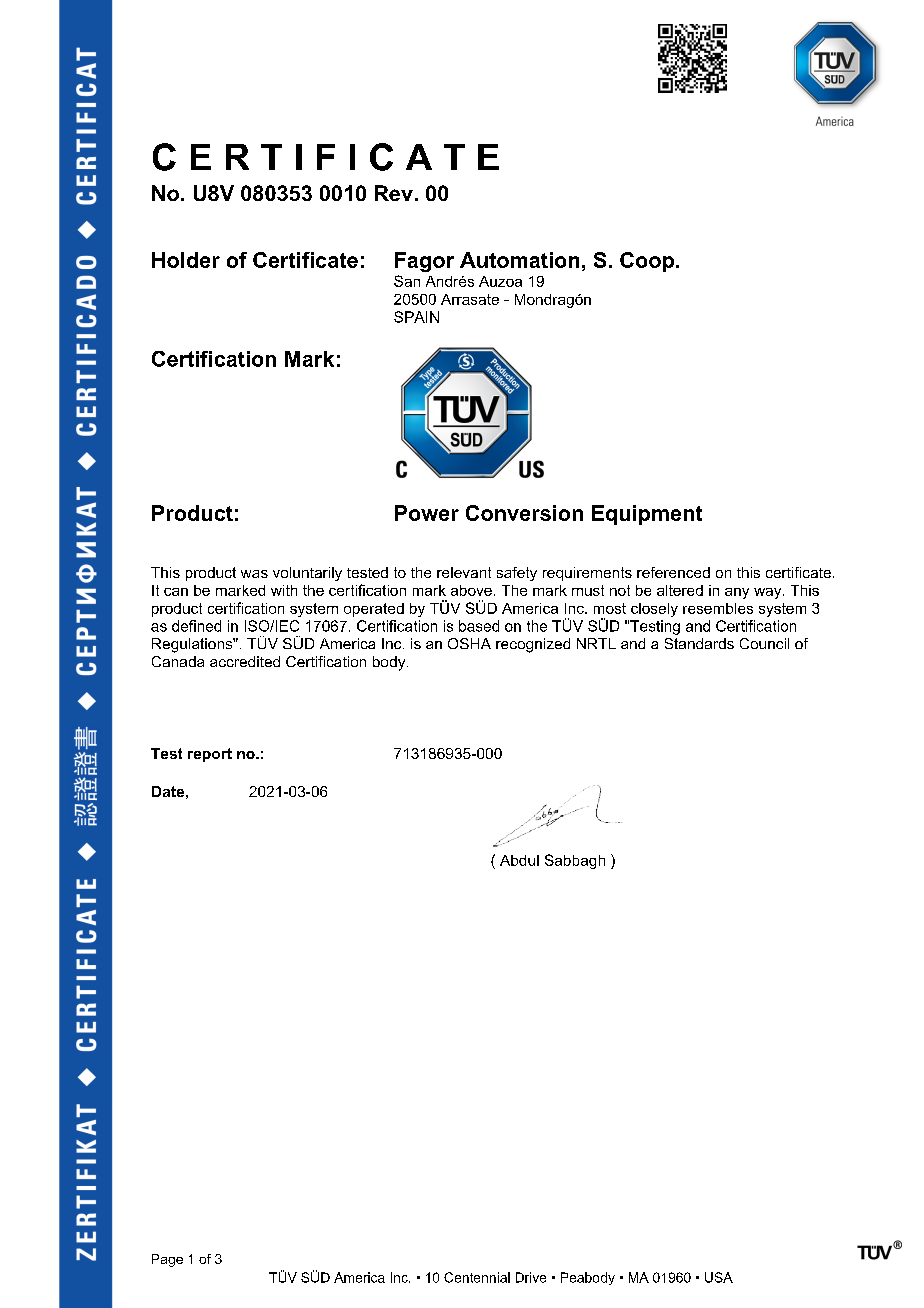 The image size is (924, 1308). What do you see at coordinates (477, 1277) in the screenshot?
I see `Centennial` at bounding box center [477, 1277].
